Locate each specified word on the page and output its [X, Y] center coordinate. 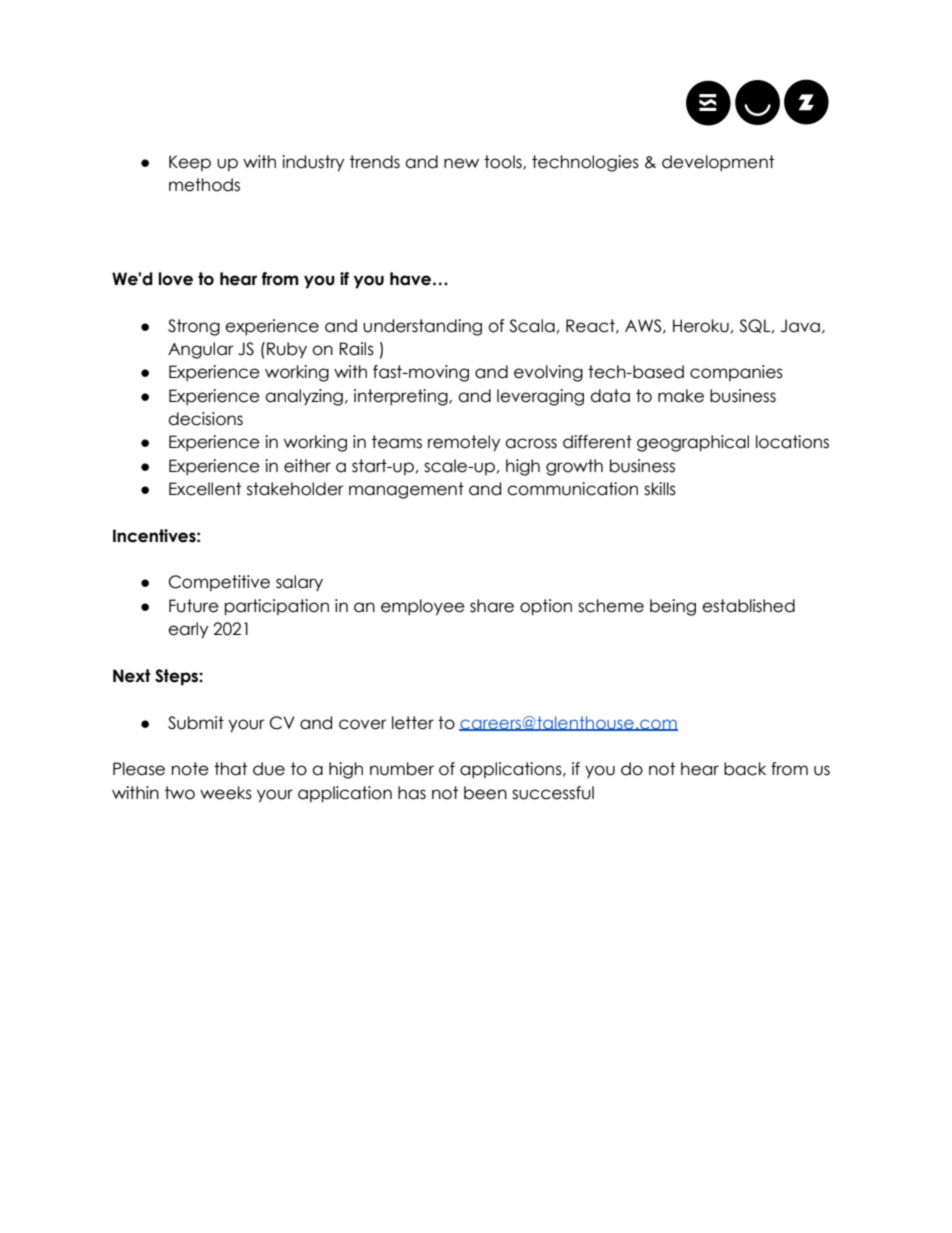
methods [204, 185]
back [745, 769]
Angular [201, 350]
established [748, 606]
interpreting [402, 397]
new [461, 163]
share [492, 606]
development [718, 163]
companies [736, 373]
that [230, 769]
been [485, 793]
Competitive [219, 583]
